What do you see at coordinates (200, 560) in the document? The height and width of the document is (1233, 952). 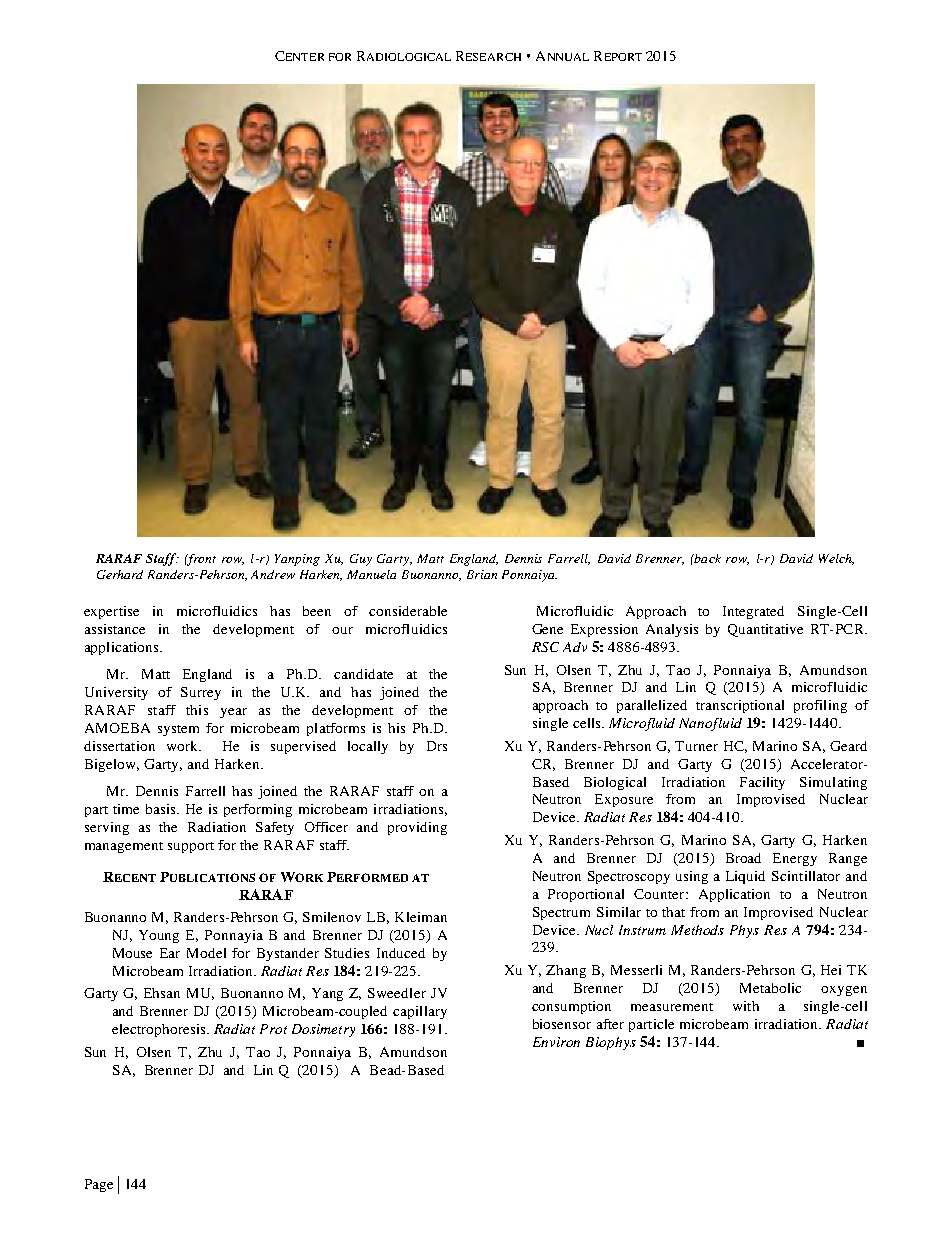 I see `front` at bounding box center [200, 560].
